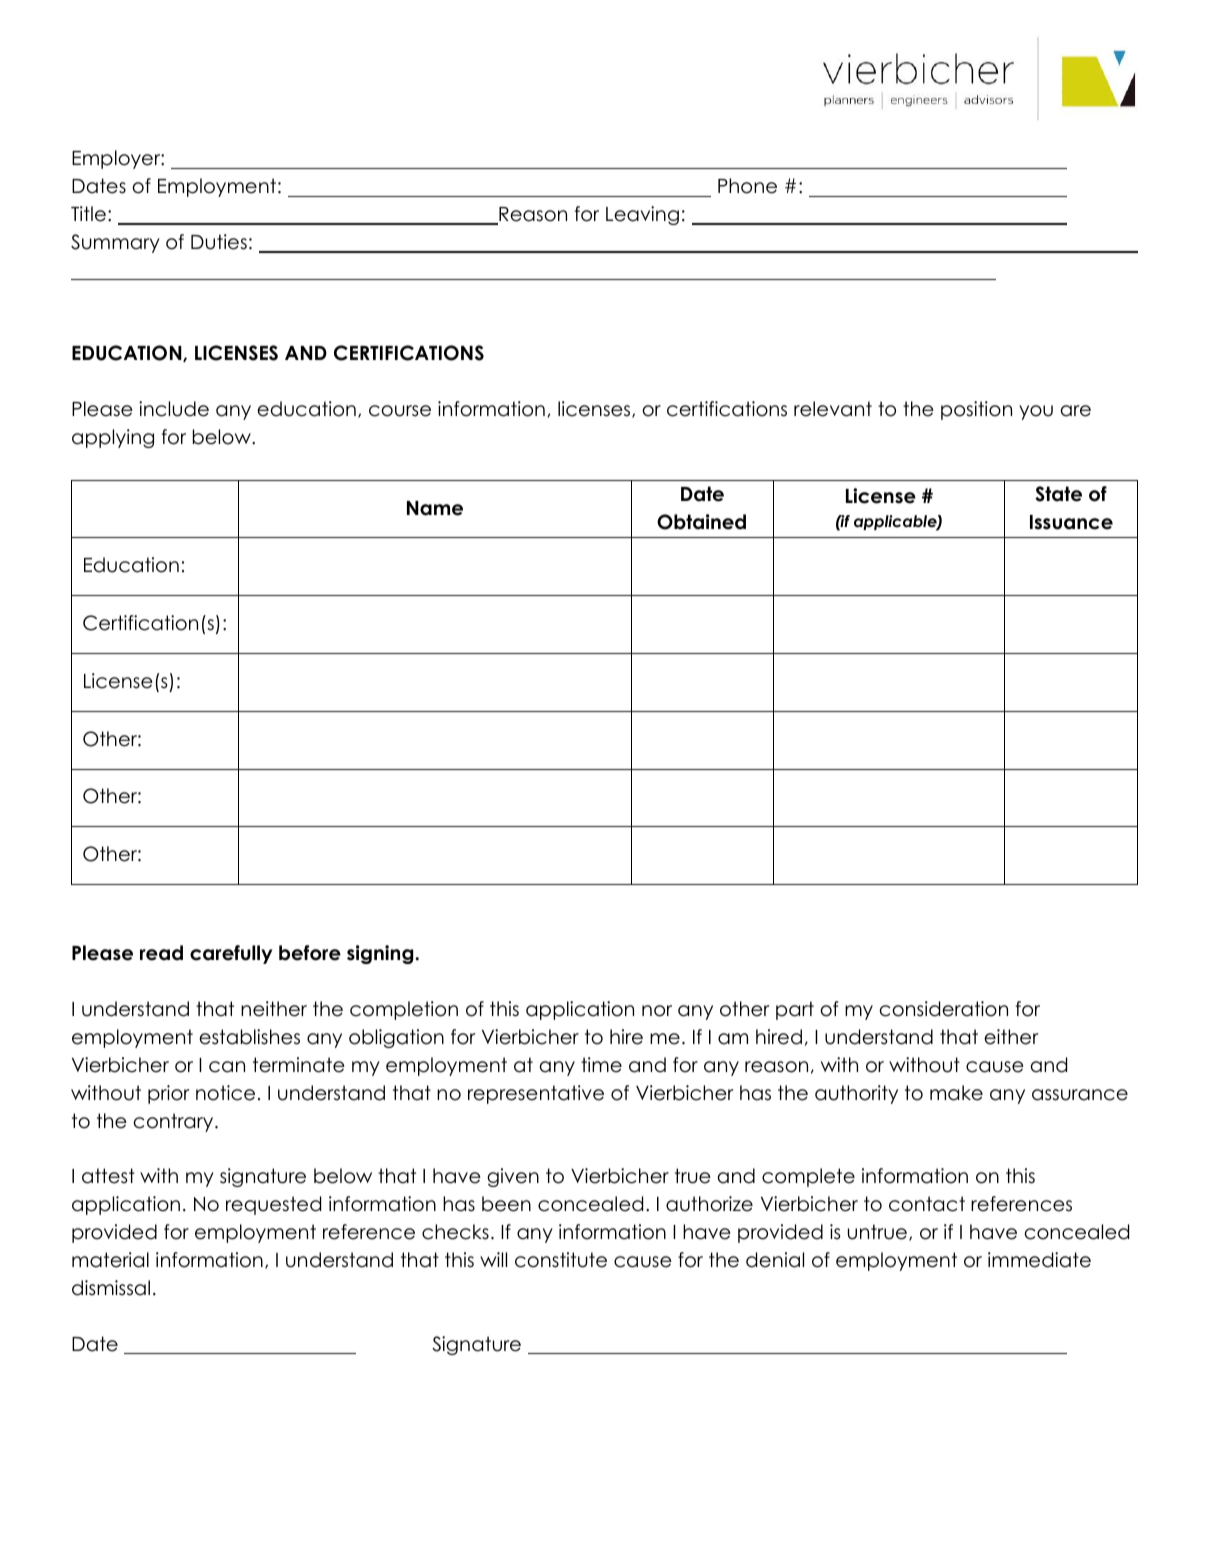  Describe the element at coordinates (944, 1009) in the document. I see `consideration` at that location.
